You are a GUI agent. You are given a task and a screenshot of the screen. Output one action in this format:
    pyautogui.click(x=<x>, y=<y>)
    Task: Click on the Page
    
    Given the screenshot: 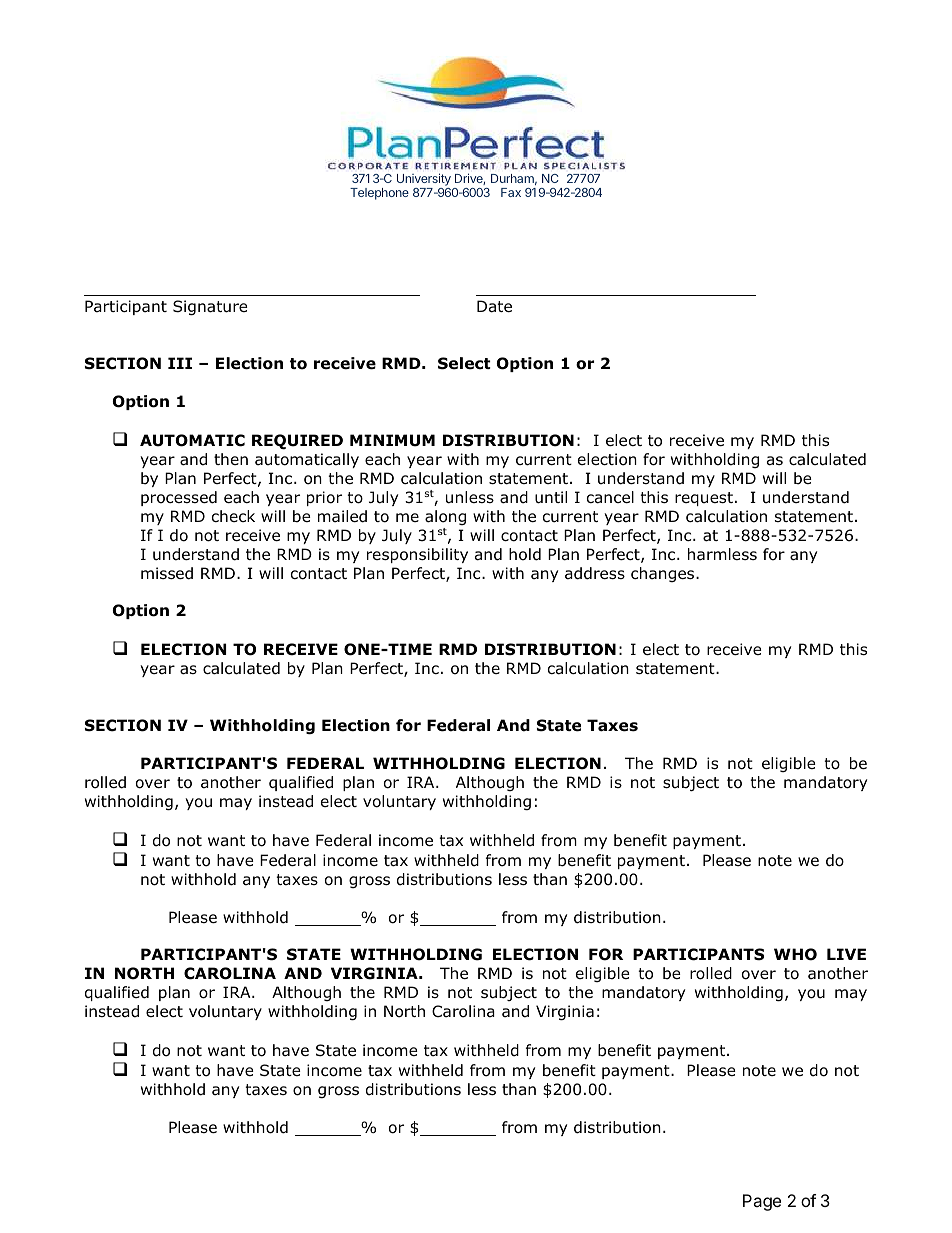 What is the action you would take?
    pyautogui.click(x=762, y=1202)
